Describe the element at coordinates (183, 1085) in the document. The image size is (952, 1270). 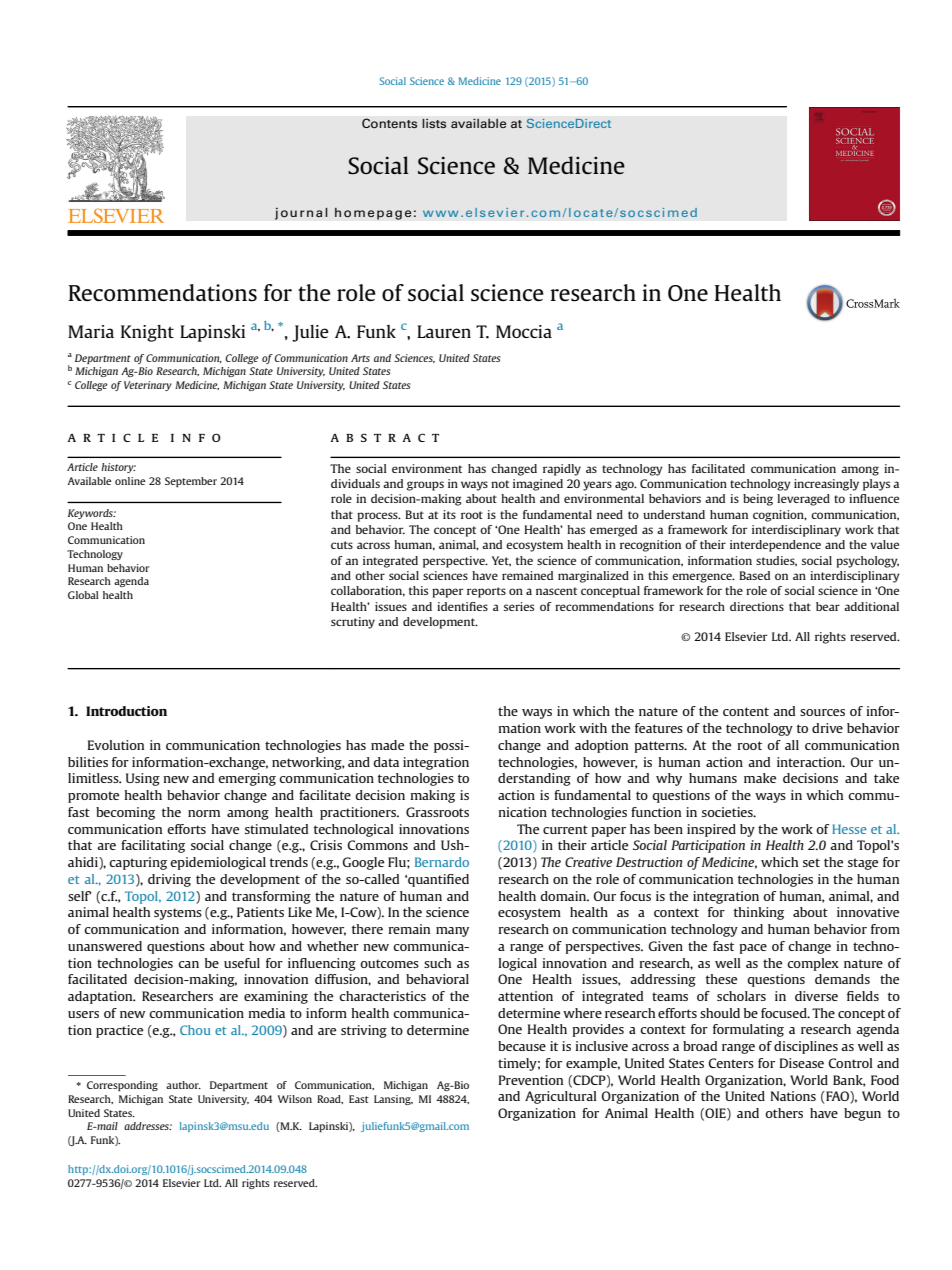
I see `author` at that location.
